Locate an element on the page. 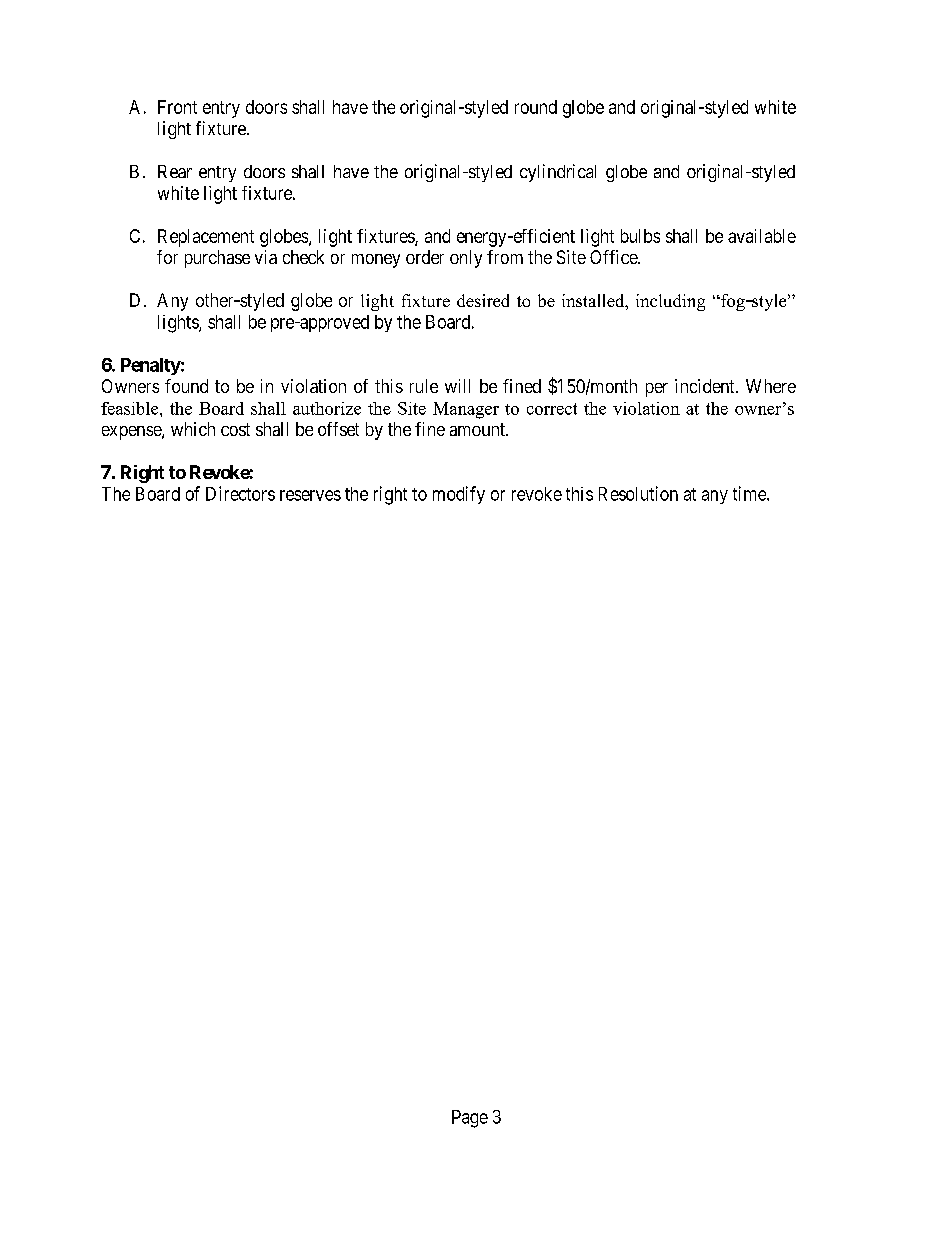 This document has width=952, height=1233. amount is located at coordinates (478, 429).
